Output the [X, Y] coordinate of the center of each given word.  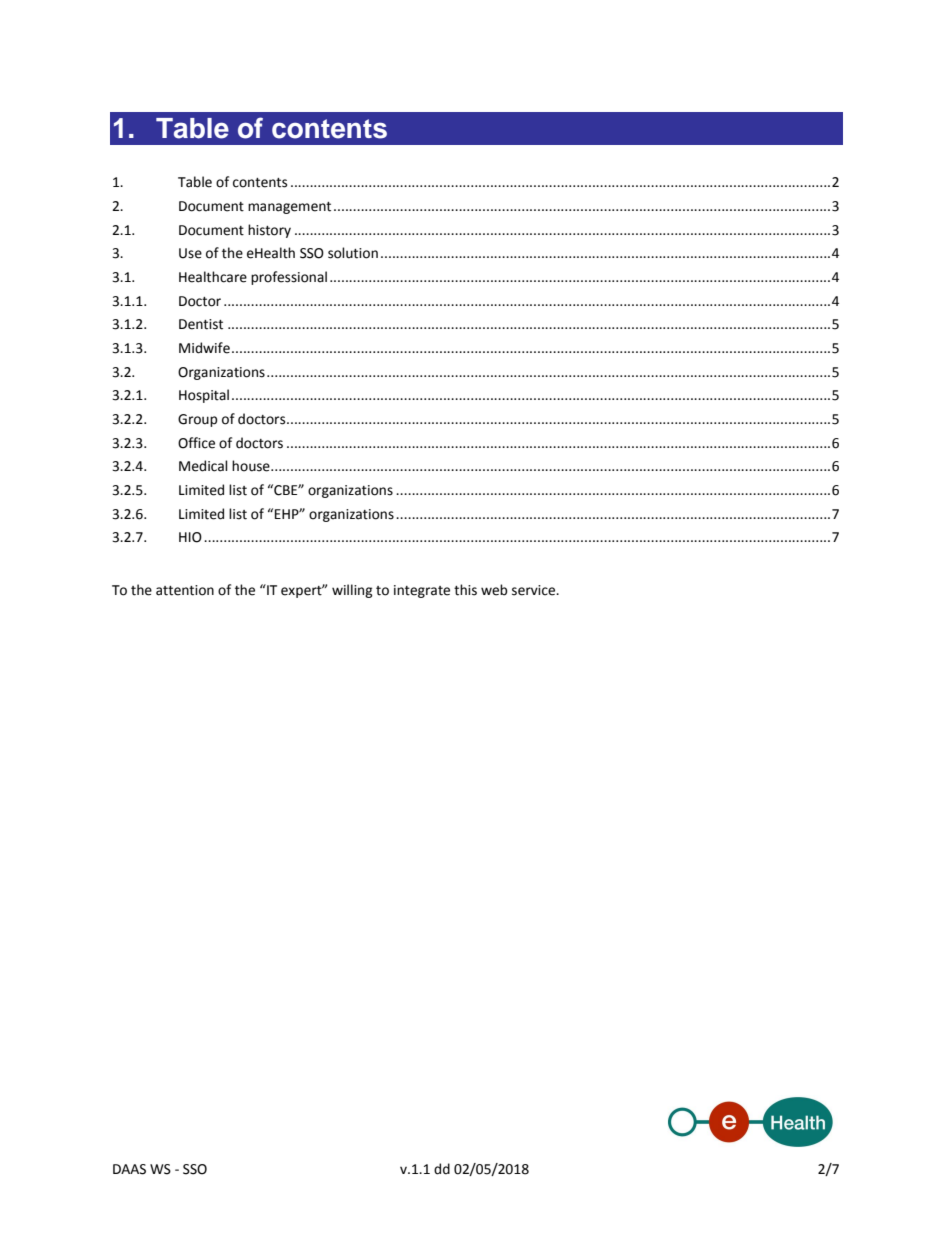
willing [352, 591]
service [535, 590]
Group [198, 420]
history [269, 231]
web [494, 590]
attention [185, 590]
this [465, 590]
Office [196, 443]
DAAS [129, 1169]
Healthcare [213, 277]
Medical [203, 466]
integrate [422, 591]
